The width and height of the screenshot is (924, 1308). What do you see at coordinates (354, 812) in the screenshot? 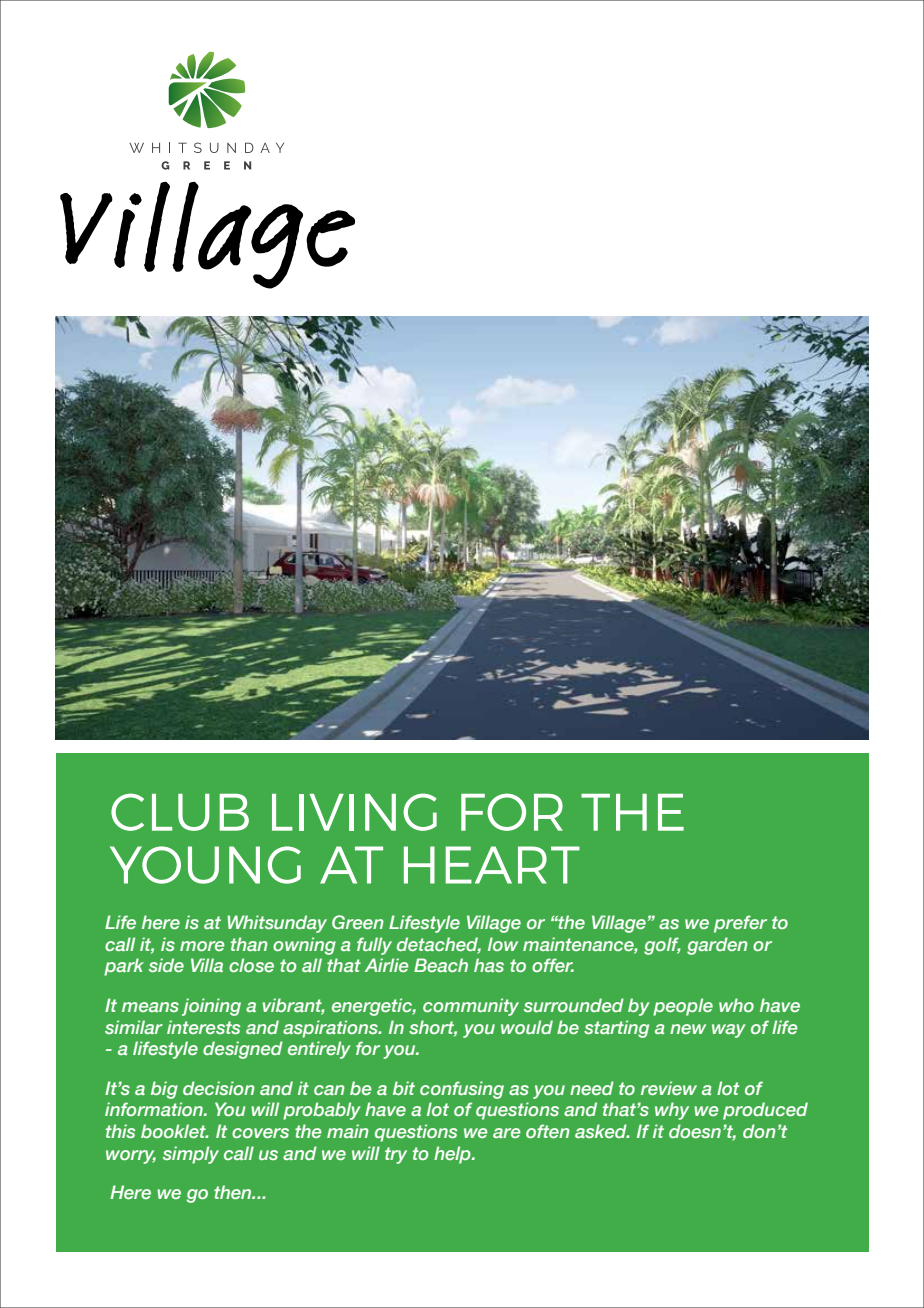
I see `Living` at bounding box center [354, 812].
